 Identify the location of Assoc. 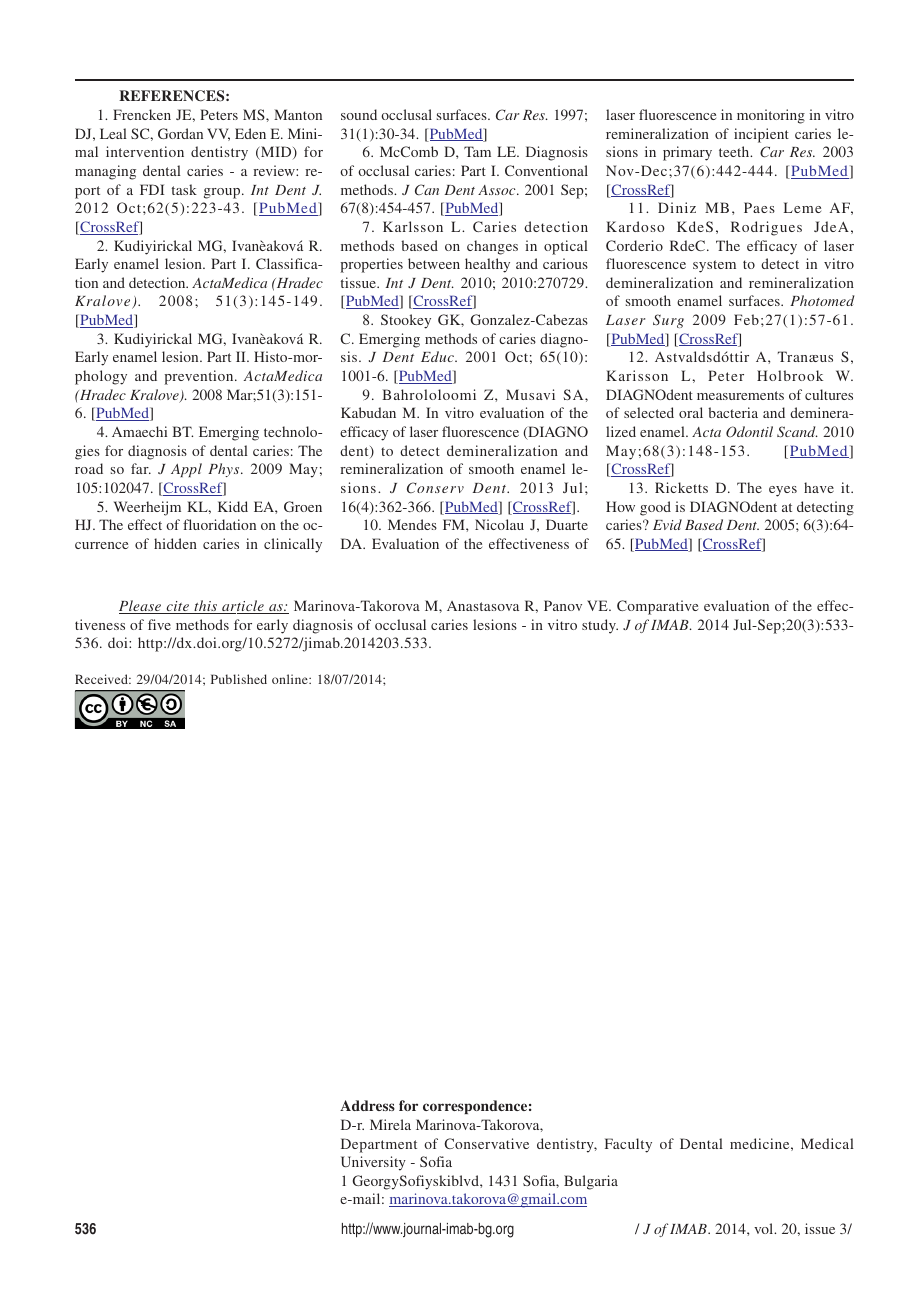
(498, 190).
